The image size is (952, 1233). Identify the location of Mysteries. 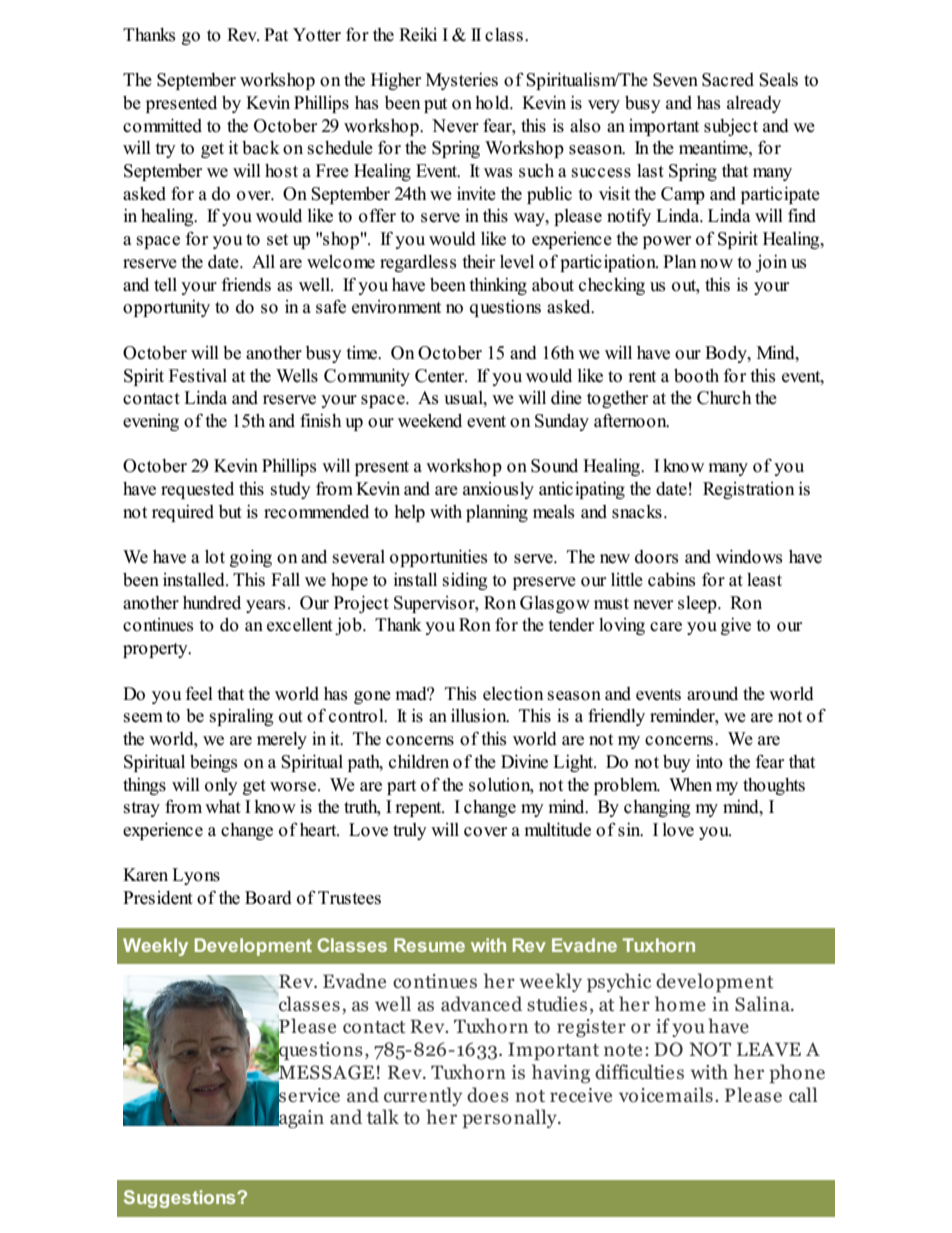
(462, 81).
